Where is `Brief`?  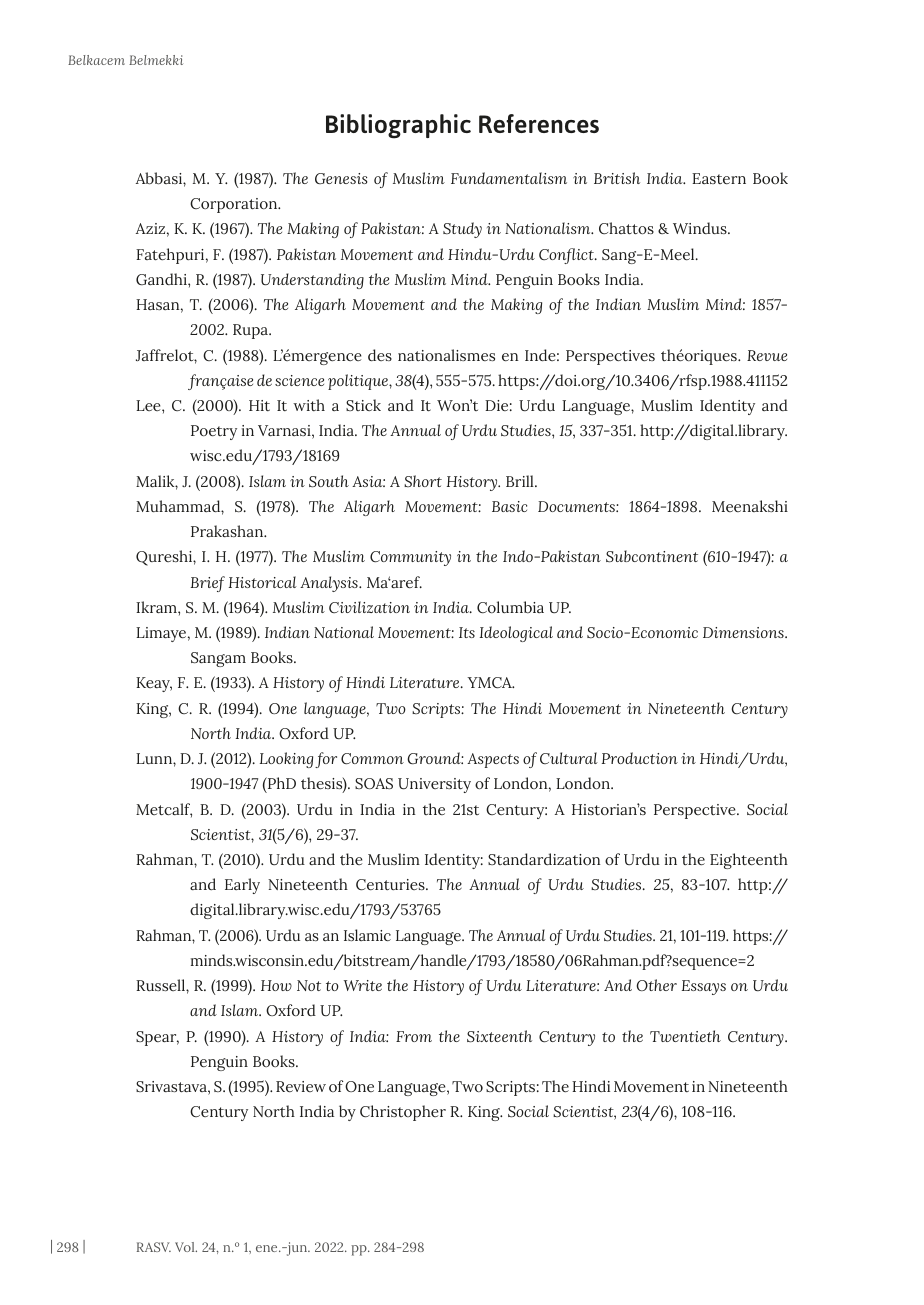 Brief is located at coordinates (208, 584).
